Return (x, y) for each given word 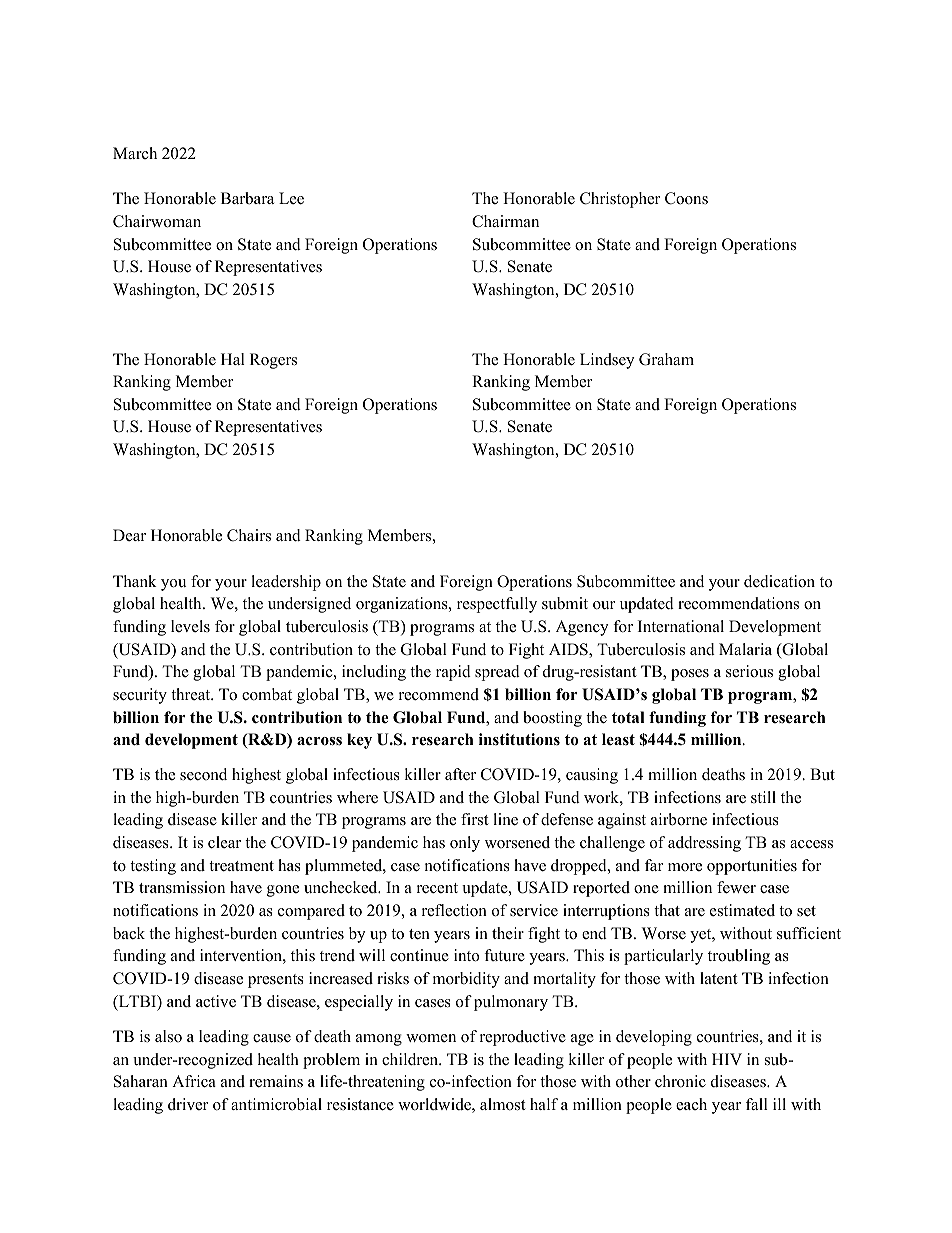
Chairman (505, 221)
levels (190, 626)
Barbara (247, 198)
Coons (686, 198)
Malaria (745, 649)
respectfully (497, 605)
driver (188, 1104)
